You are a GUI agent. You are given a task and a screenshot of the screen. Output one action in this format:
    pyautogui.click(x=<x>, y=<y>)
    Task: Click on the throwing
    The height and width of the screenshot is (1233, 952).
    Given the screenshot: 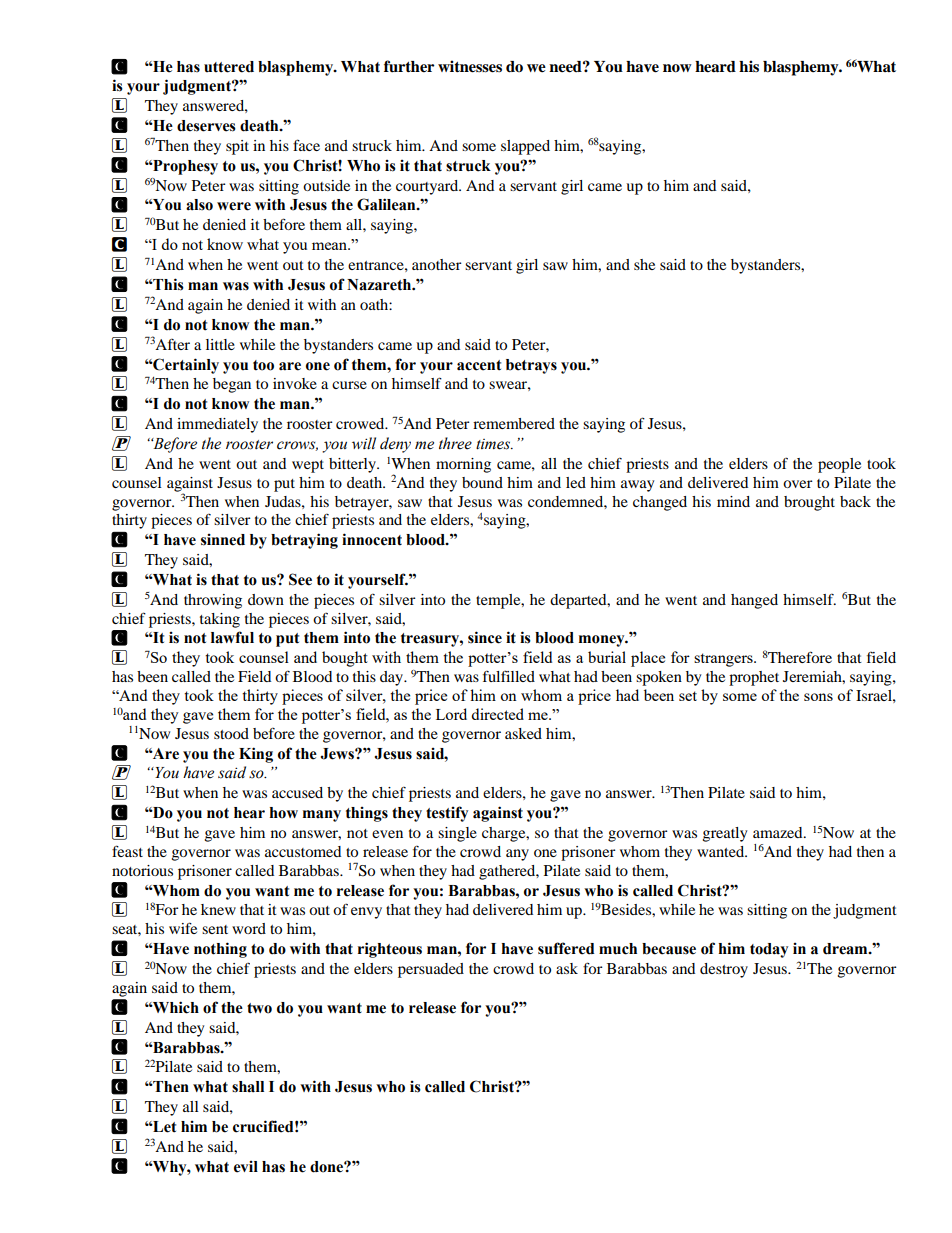 What is the action you would take?
    pyautogui.click(x=213, y=601)
